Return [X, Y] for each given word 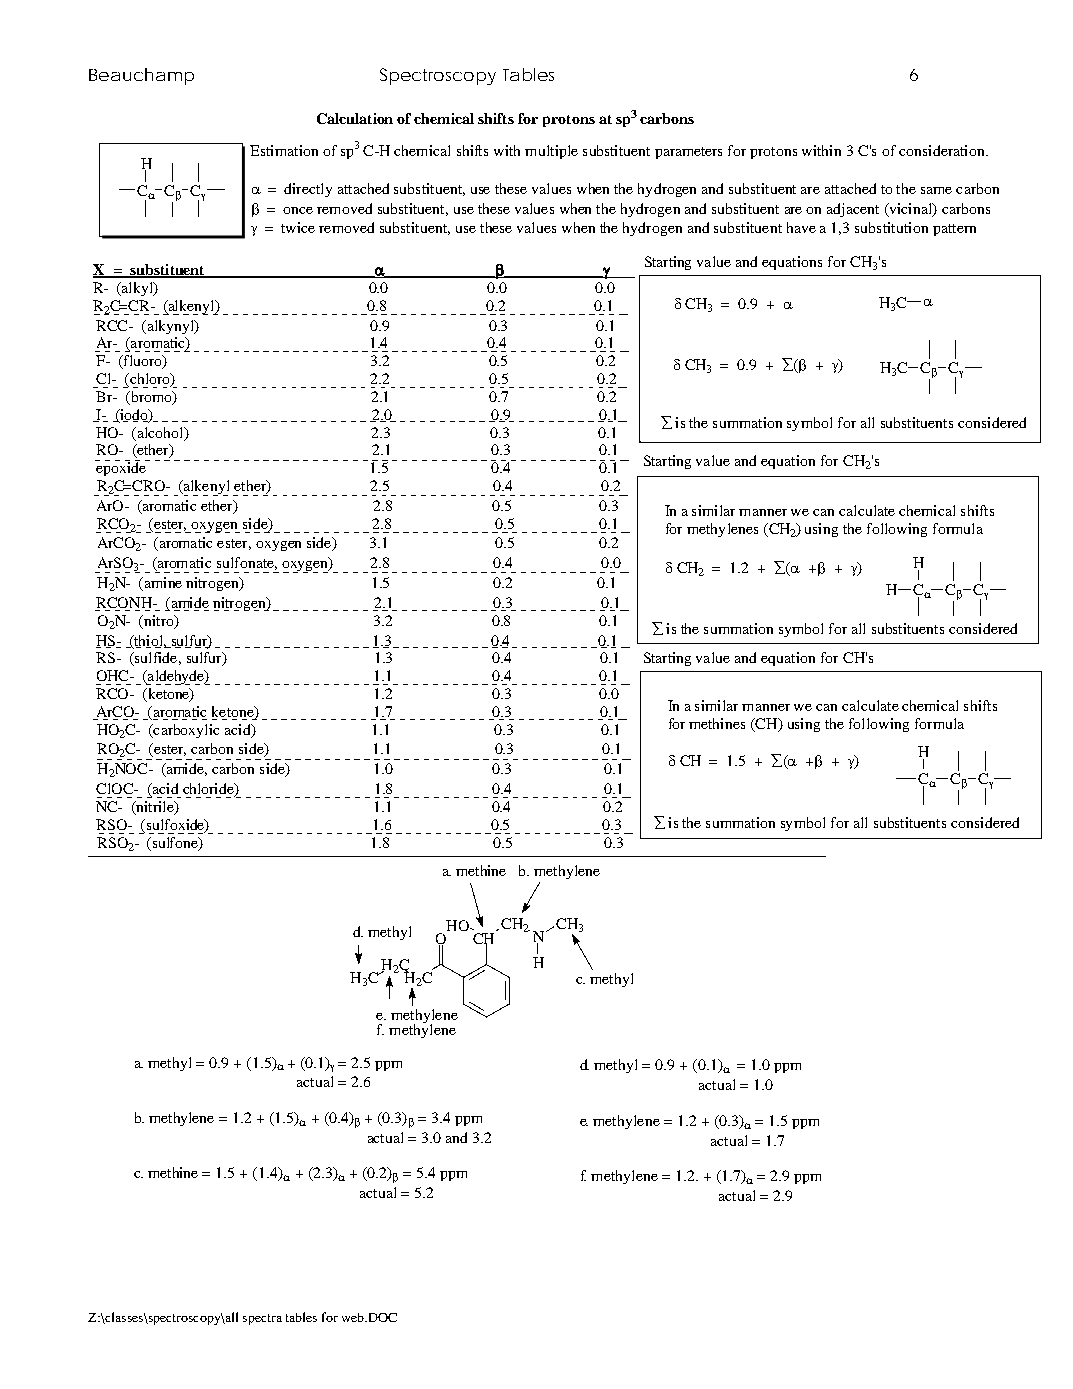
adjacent [853, 210]
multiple [551, 152]
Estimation [284, 150]
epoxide [122, 468]
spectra [262, 1319]
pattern [954, 230]
